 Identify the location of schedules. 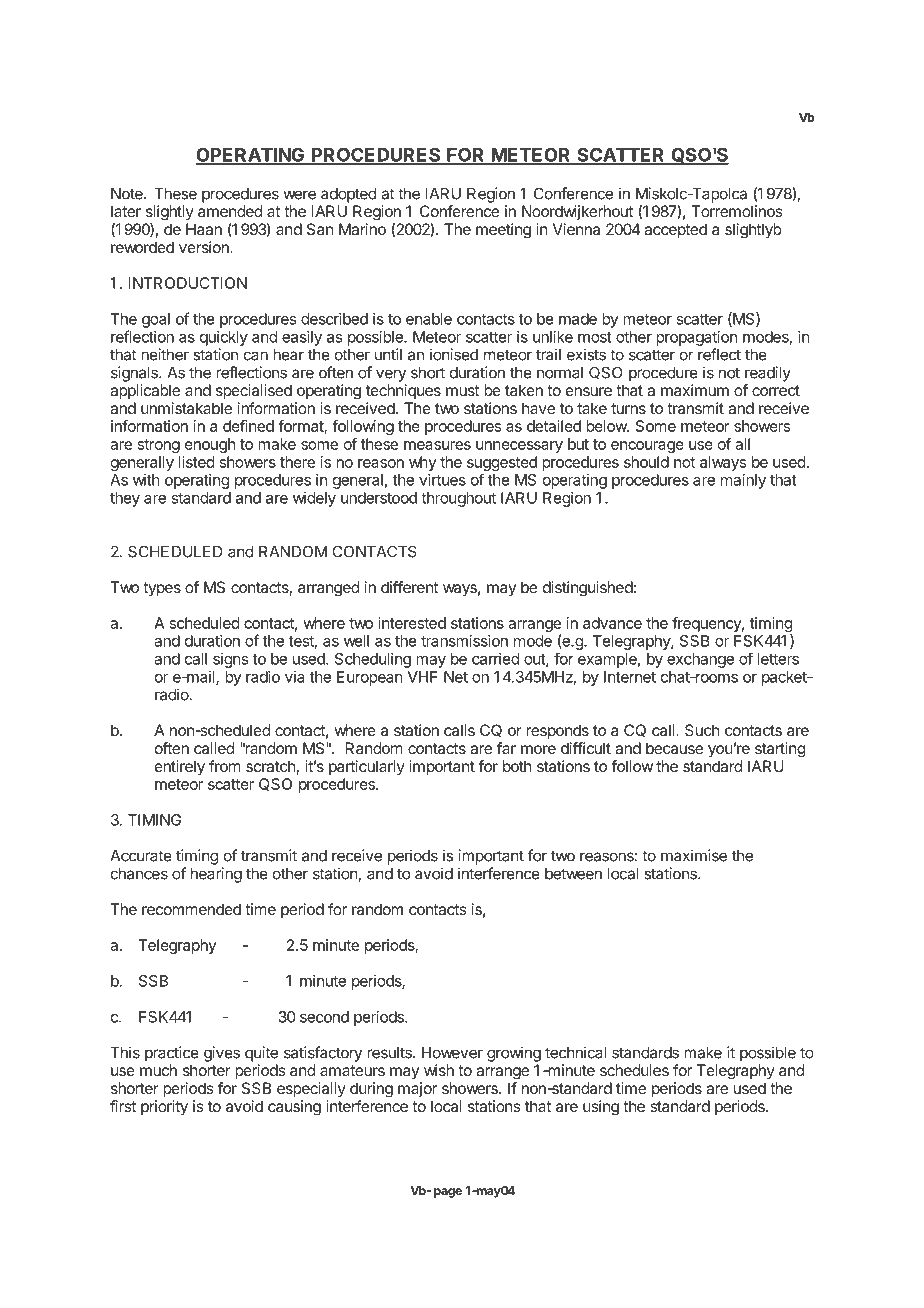
(634, 1070).
